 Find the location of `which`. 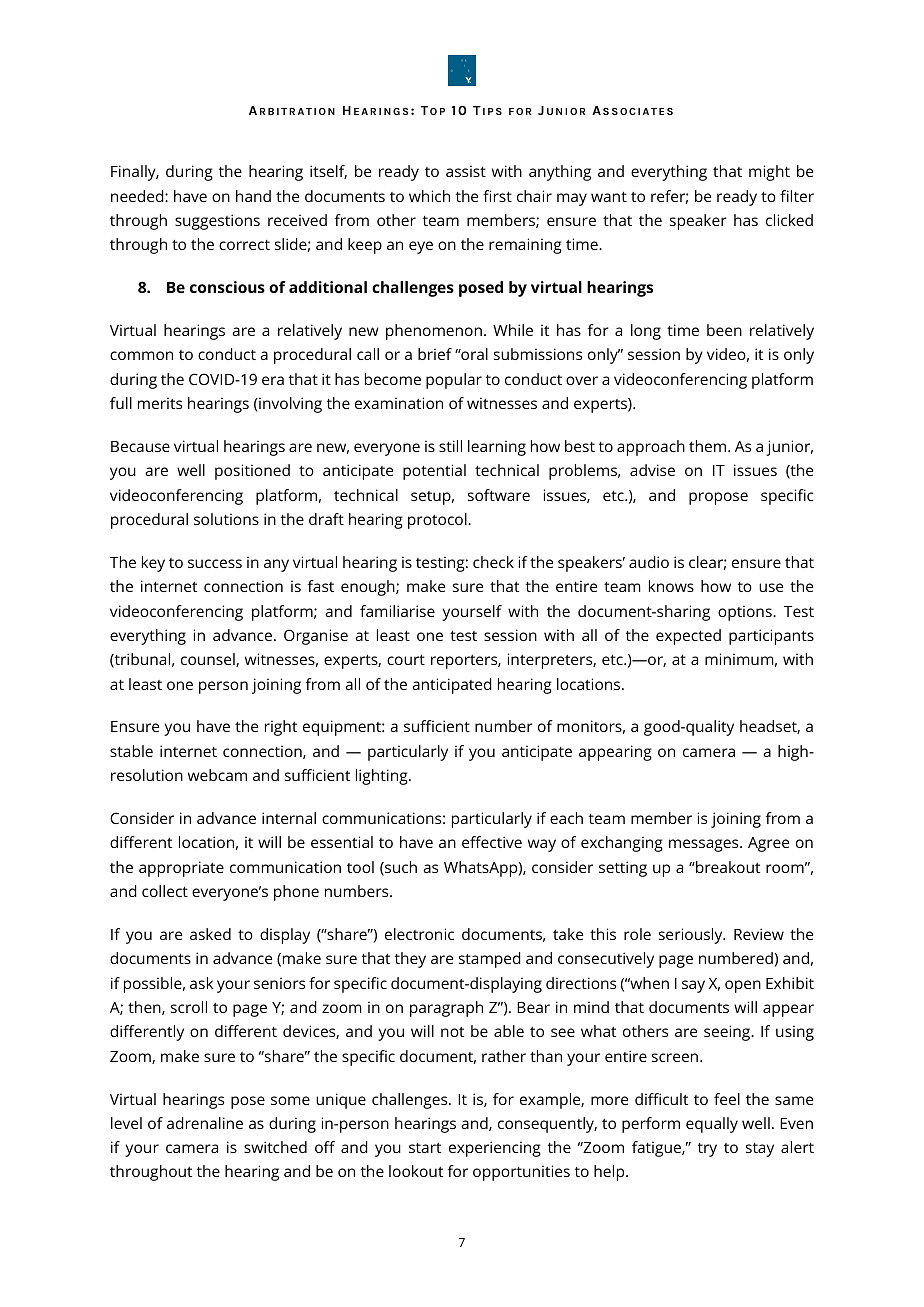

which is located at coordinates (429, 196).
